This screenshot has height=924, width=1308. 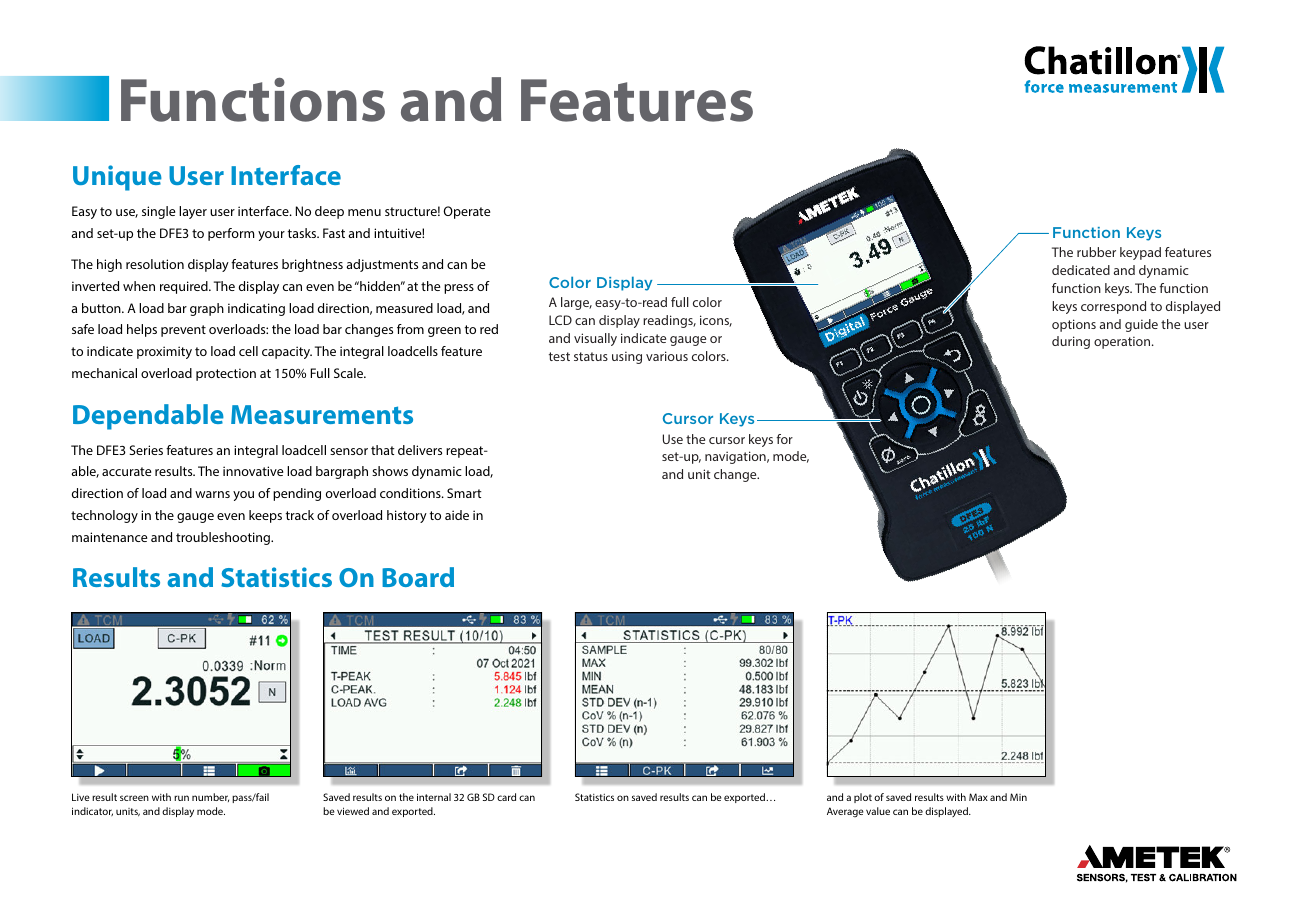 I want to click on warns, so click(x=212, y=494).
